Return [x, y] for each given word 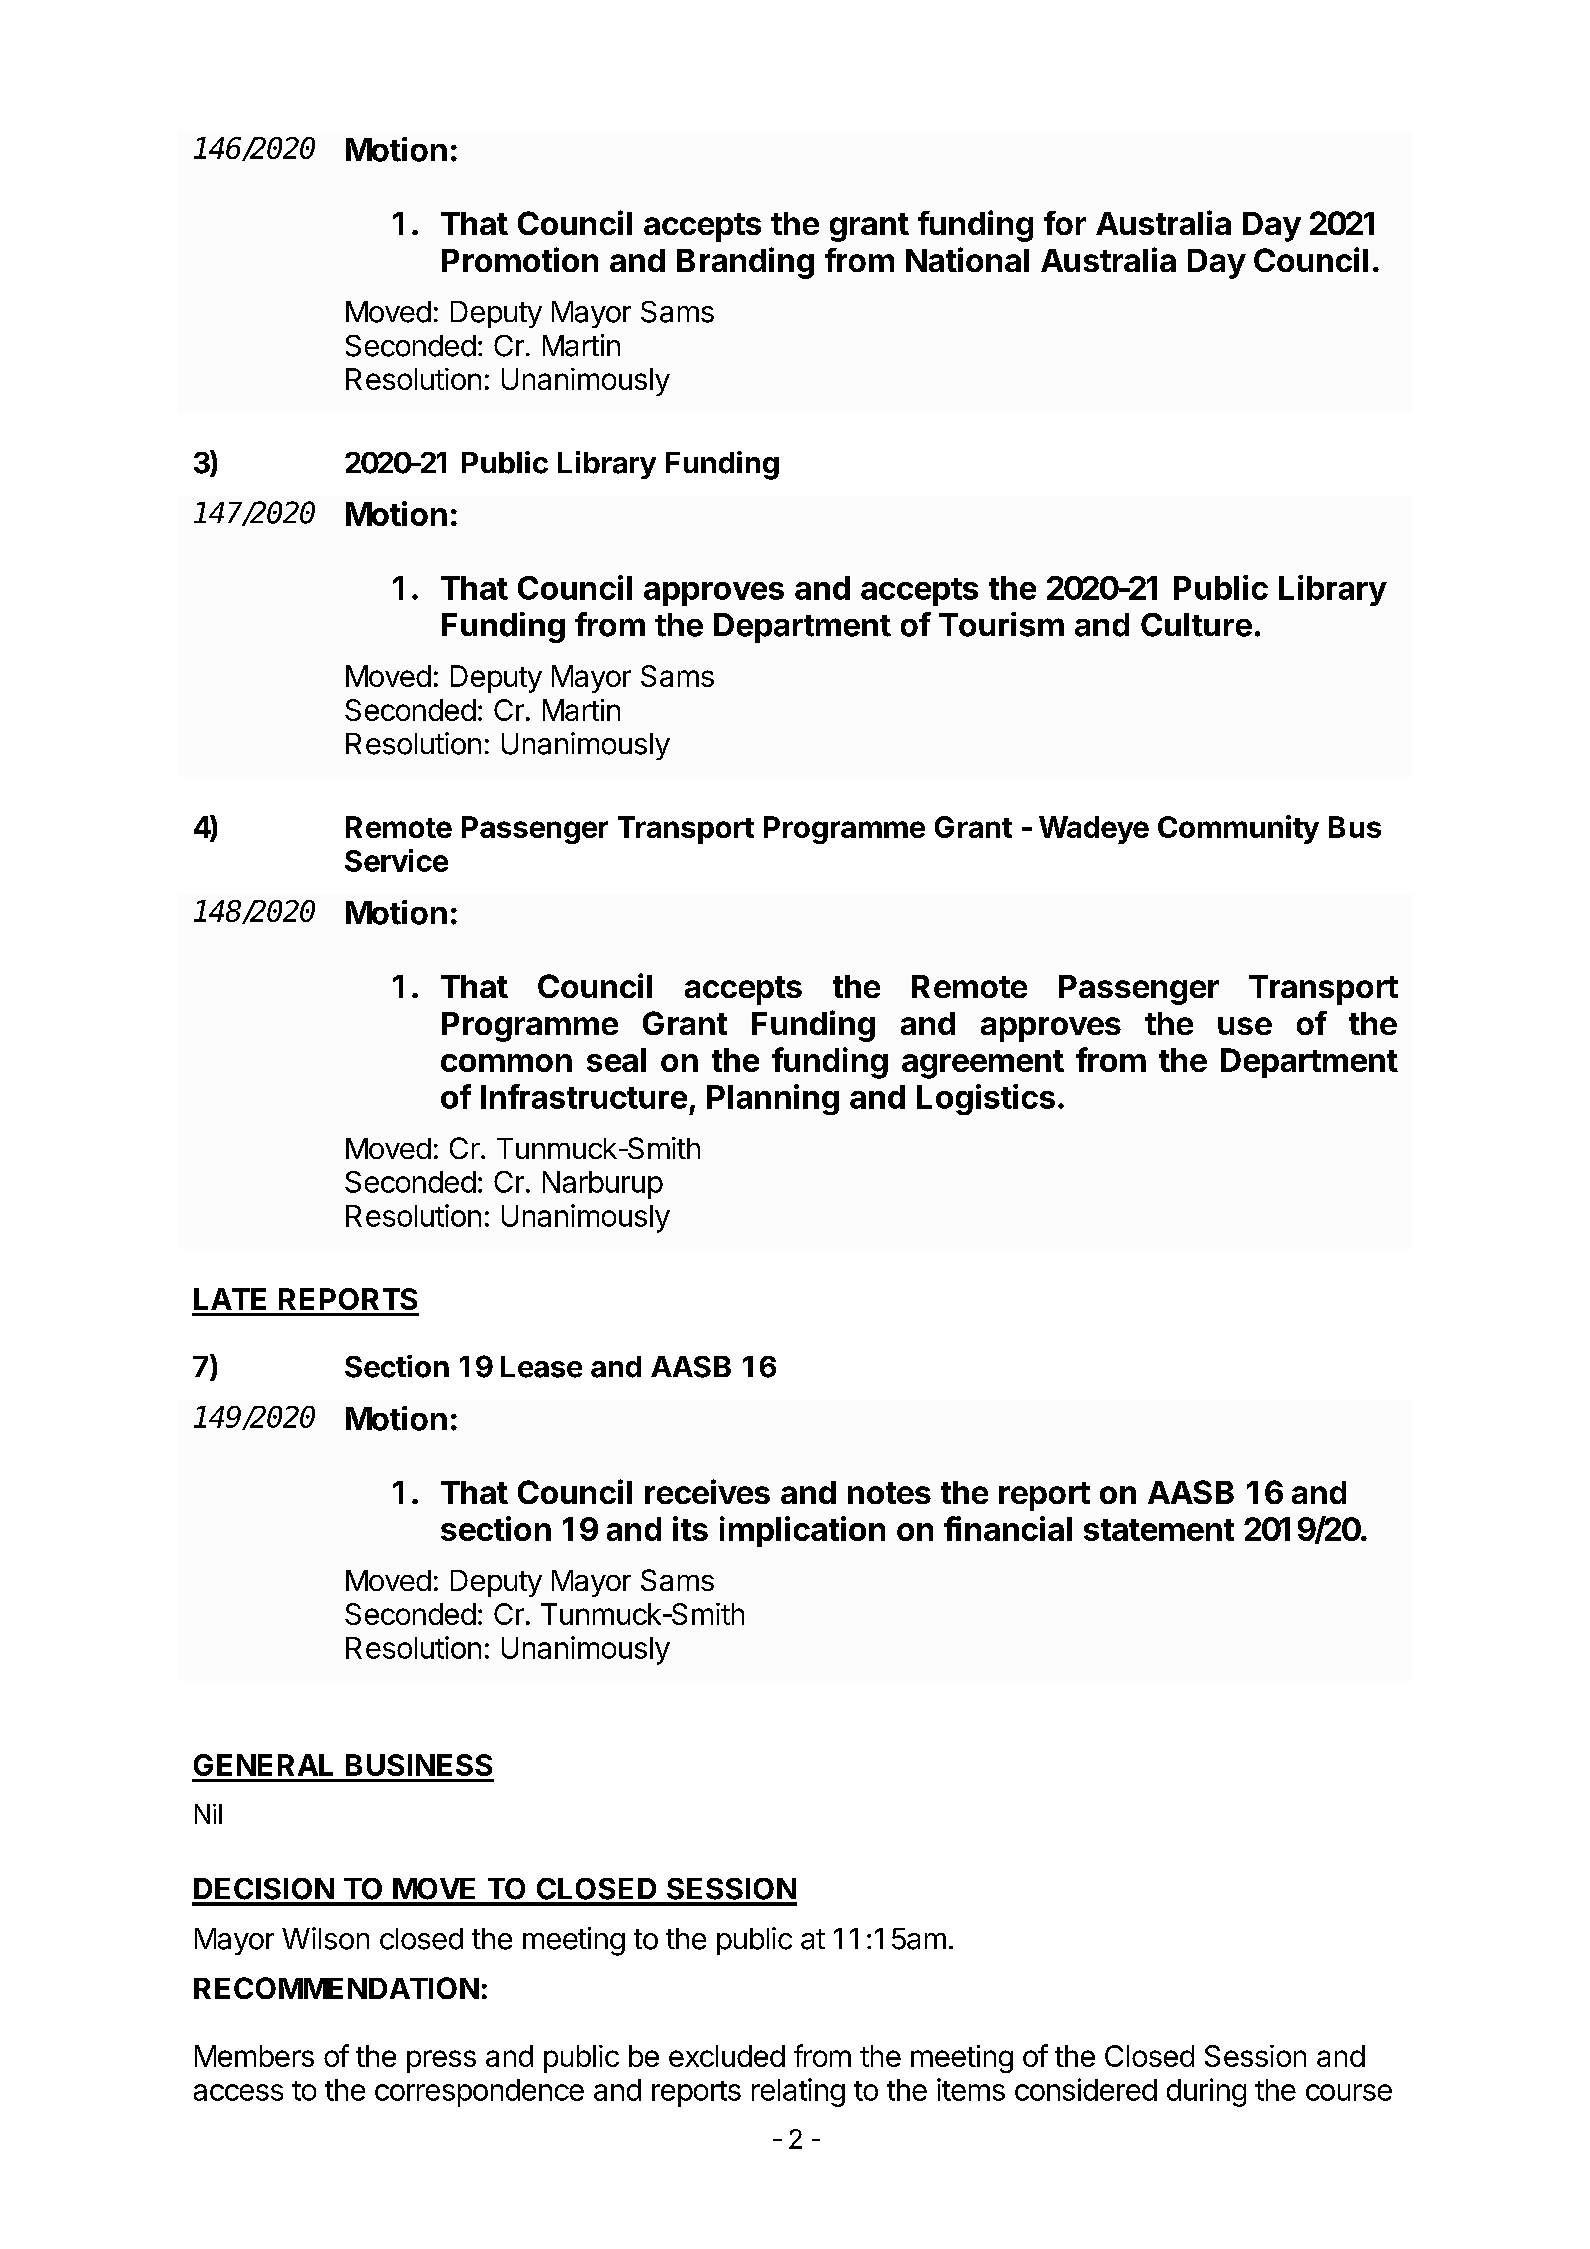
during [1206, 2092]
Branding [745, 263]
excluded [727, 2056]
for [1065, 223]
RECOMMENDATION [336, 1988]
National [967, 259]
